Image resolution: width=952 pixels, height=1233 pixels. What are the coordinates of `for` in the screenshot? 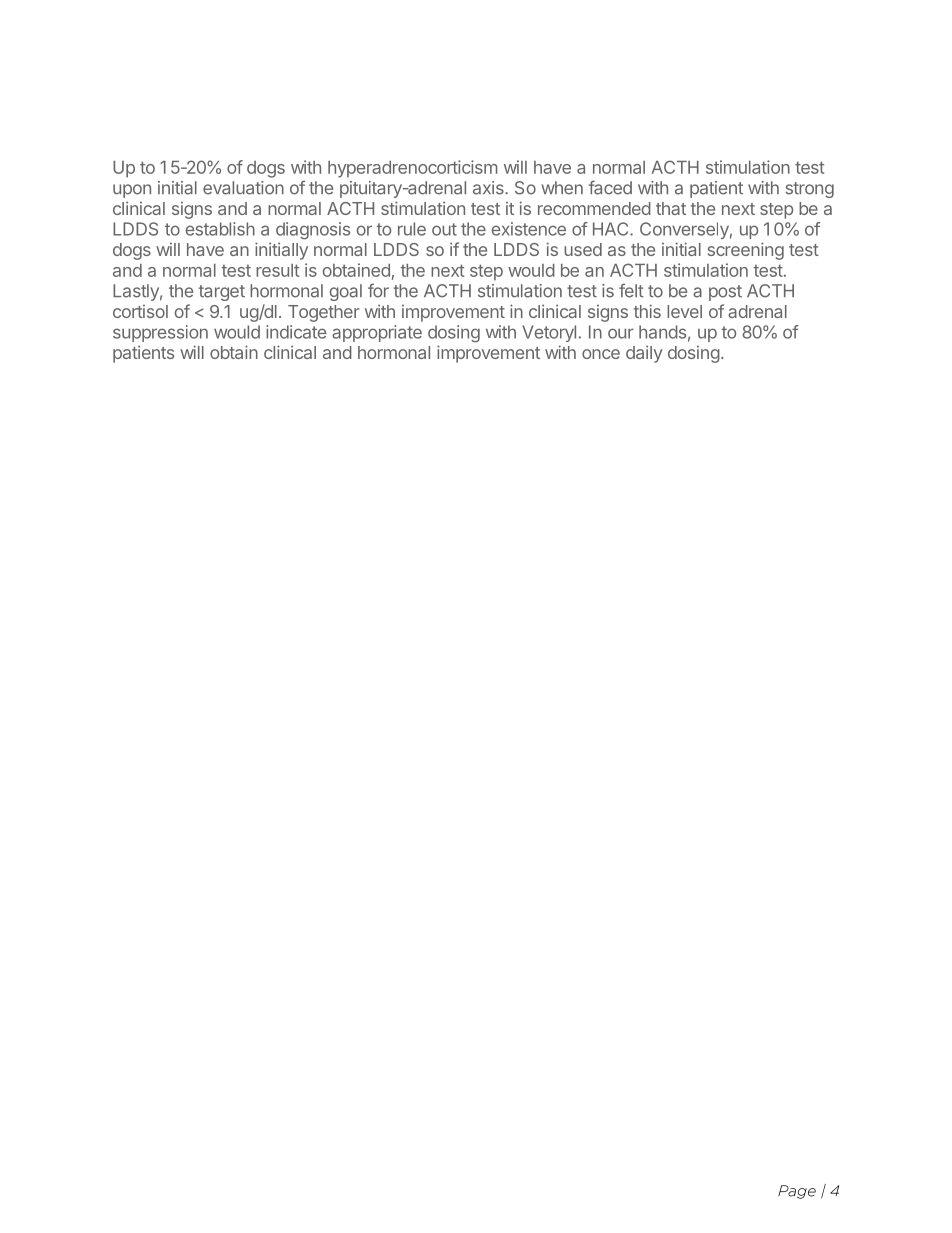 It's located at (378, 290).
